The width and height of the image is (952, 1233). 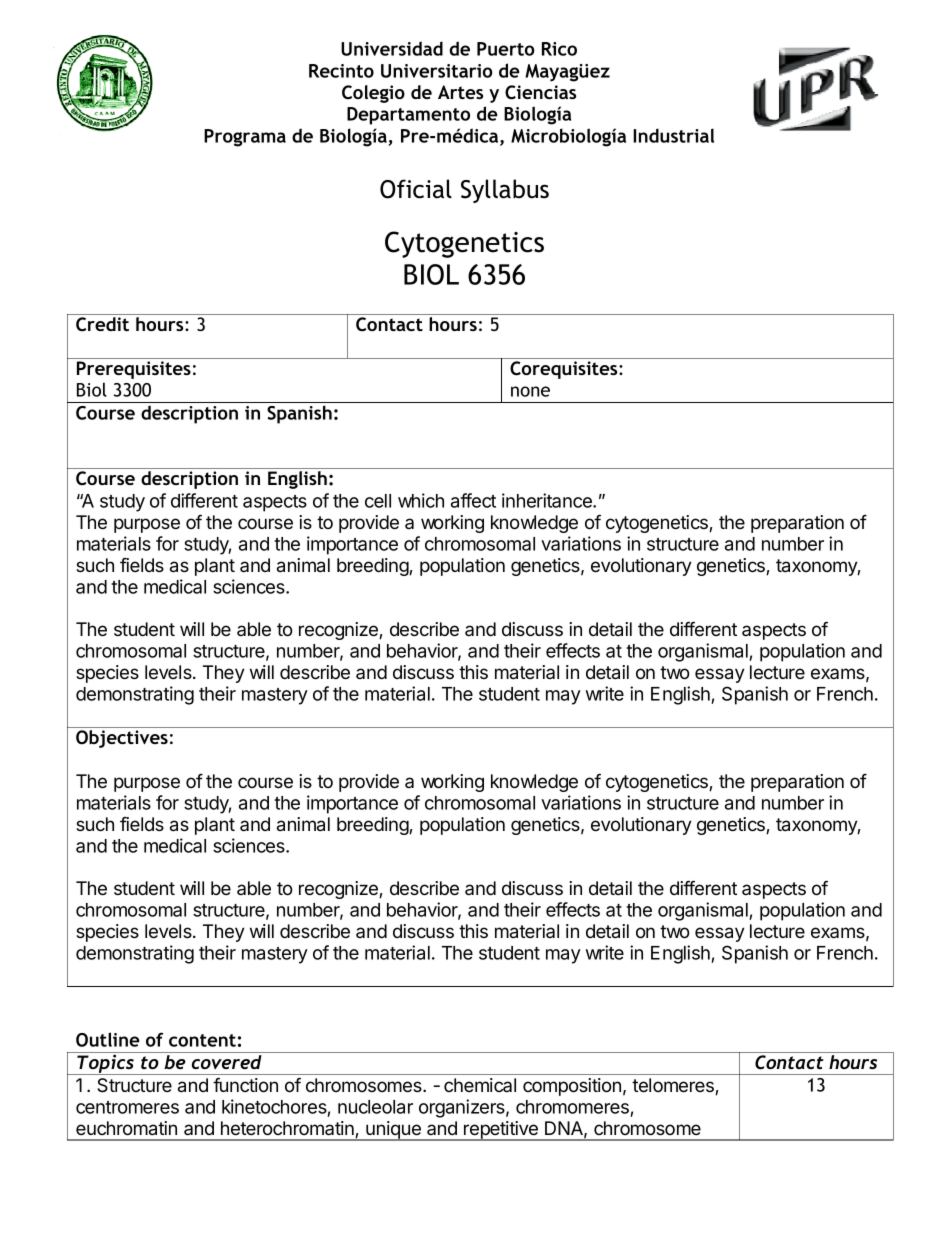 What do you see at coordinates (122, 739) in the image?
I see `Objectives` at bounding box center [122, 739].
